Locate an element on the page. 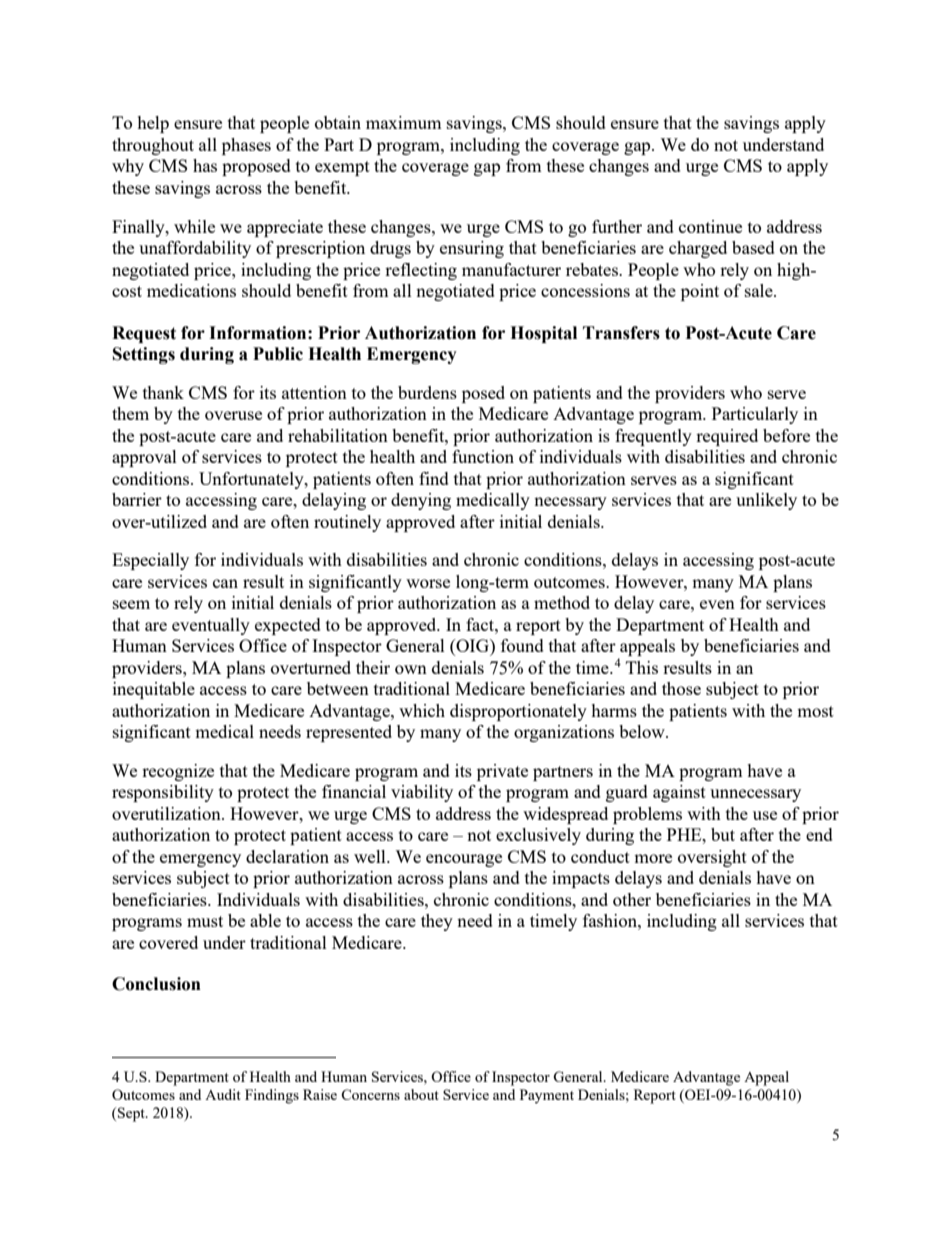 The width and height of the image is (952, 1233). expected is located at coordinates (288, 626).
